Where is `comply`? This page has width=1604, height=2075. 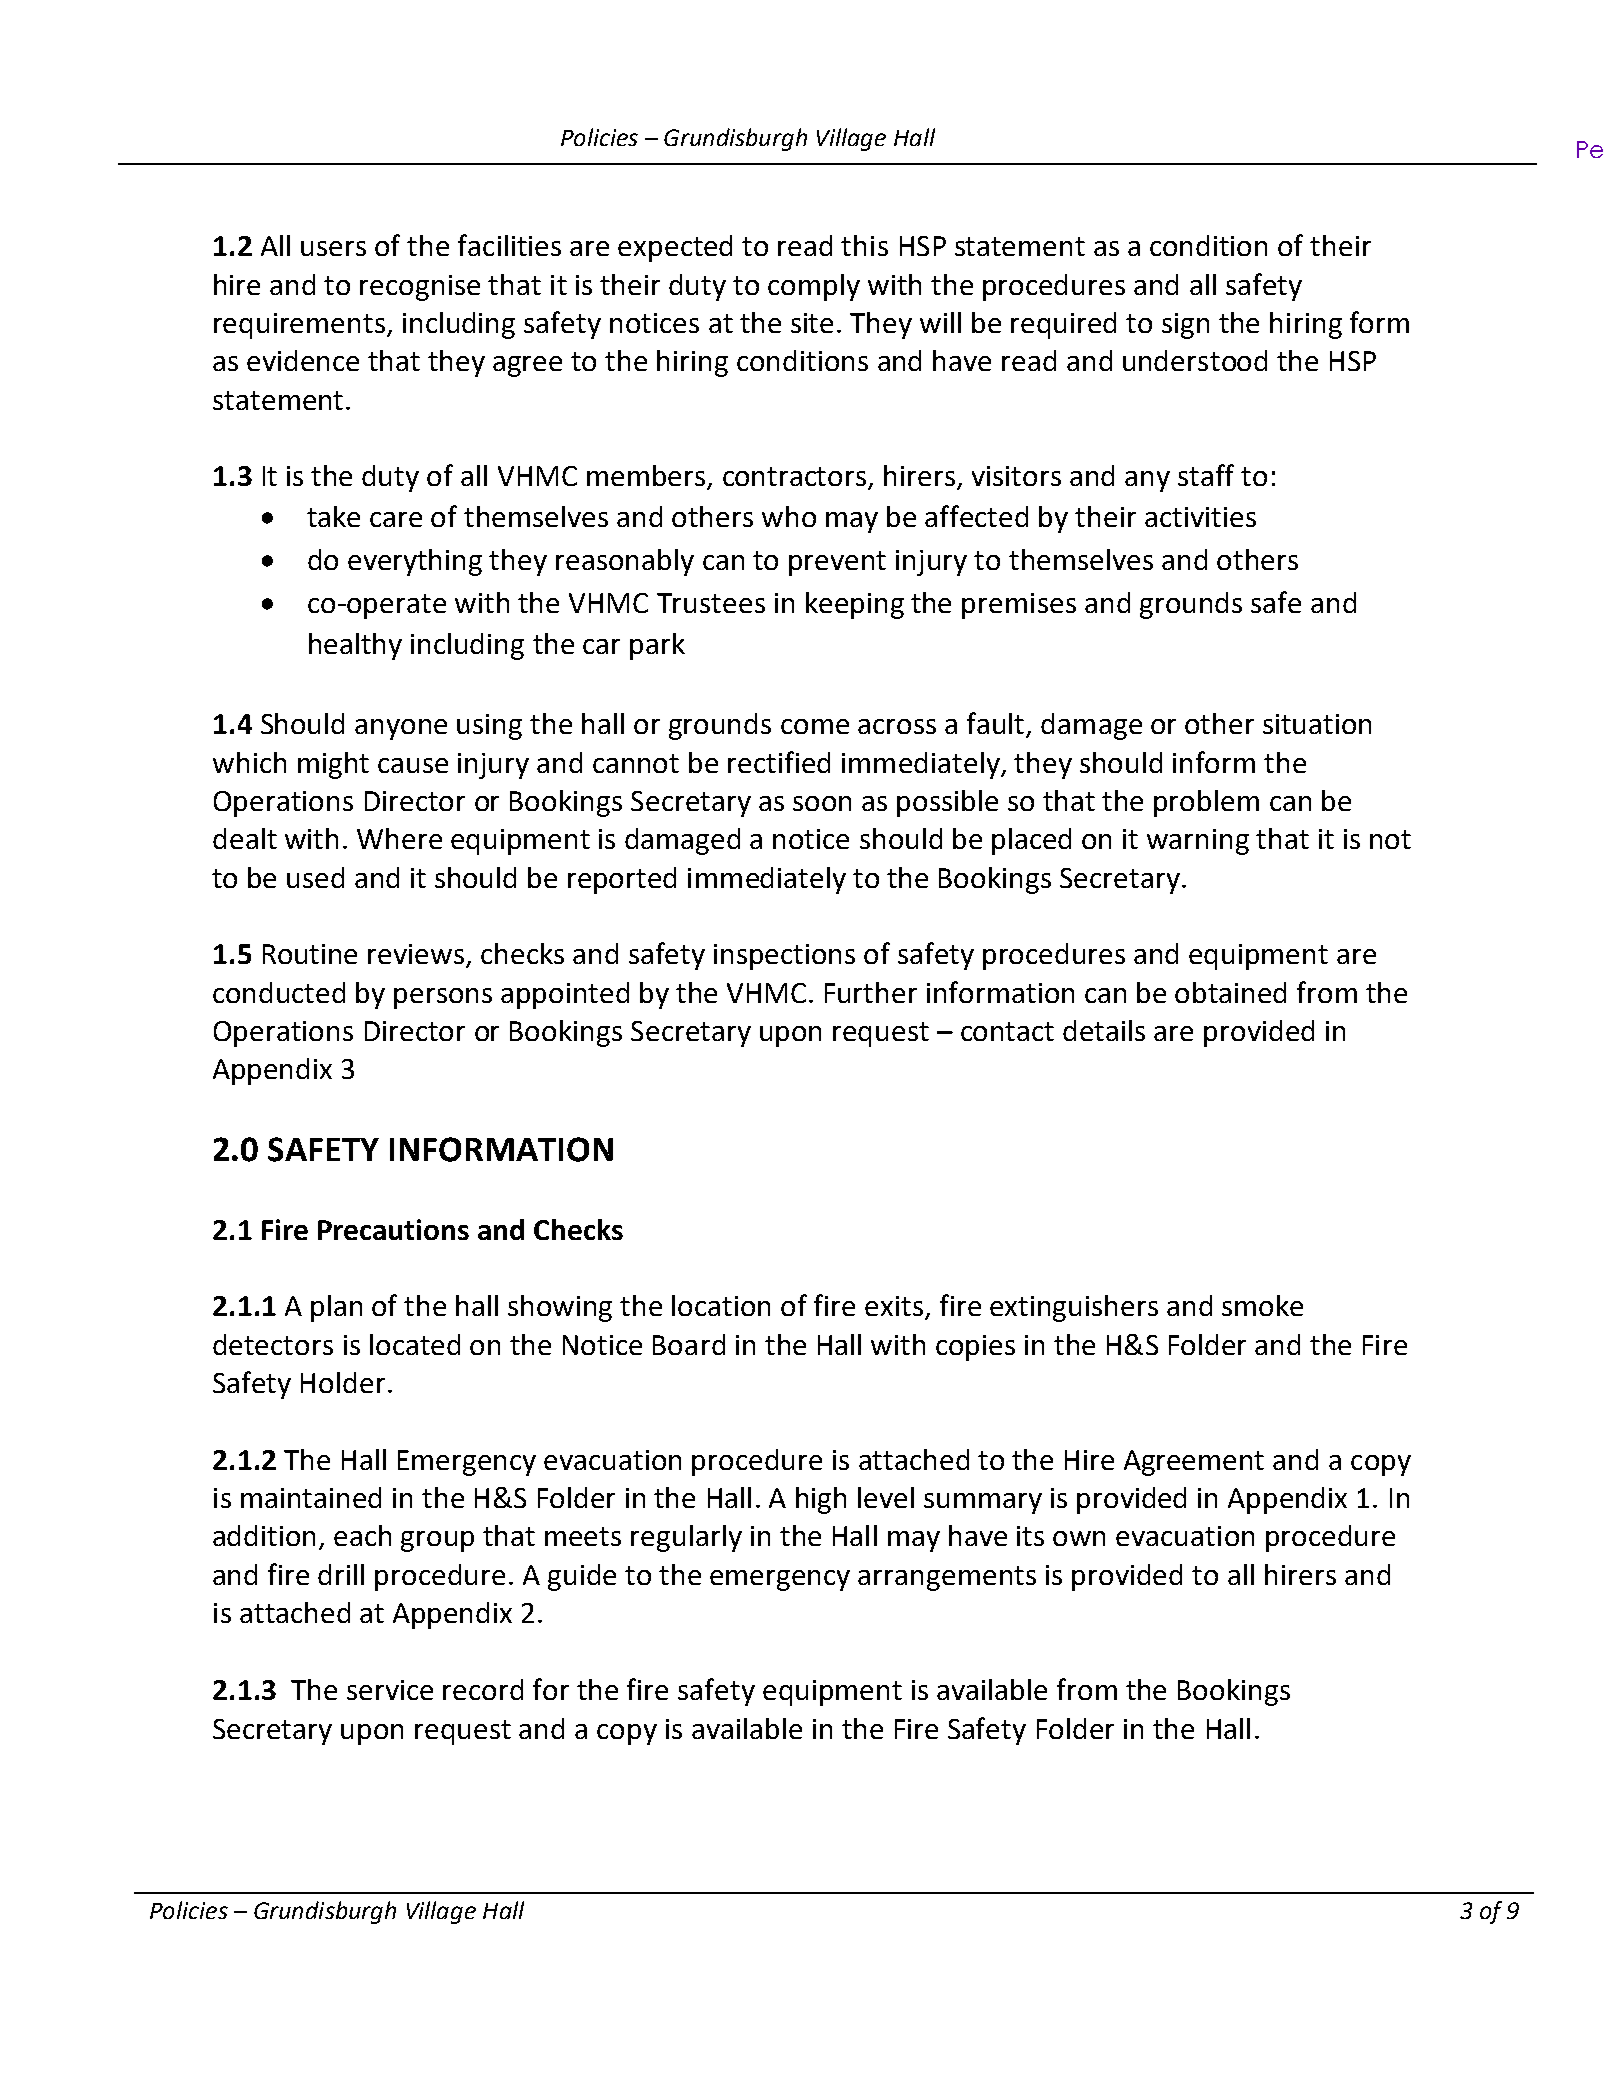
comply is located at coordinates (814, 287).
